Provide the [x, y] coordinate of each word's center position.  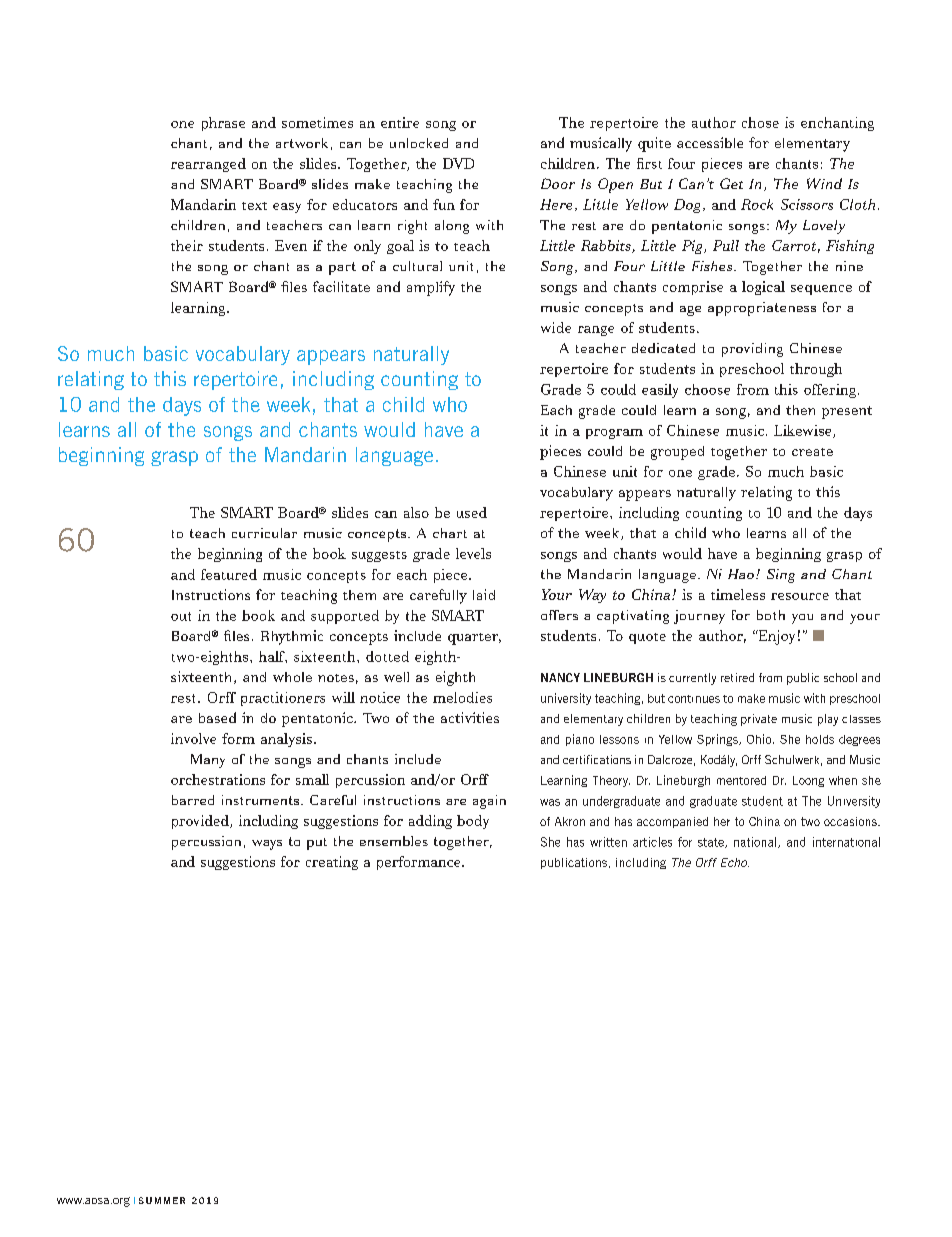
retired [737, 677]
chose [760, 122]
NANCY [560, 677]
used [472, 512]
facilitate [341, 286]
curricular [264, 533]
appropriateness [762, 309]
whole [292, 677]
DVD [458, 163]
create [812, 452]
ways [267, 845]
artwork [302, 143]
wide [556, 327]
